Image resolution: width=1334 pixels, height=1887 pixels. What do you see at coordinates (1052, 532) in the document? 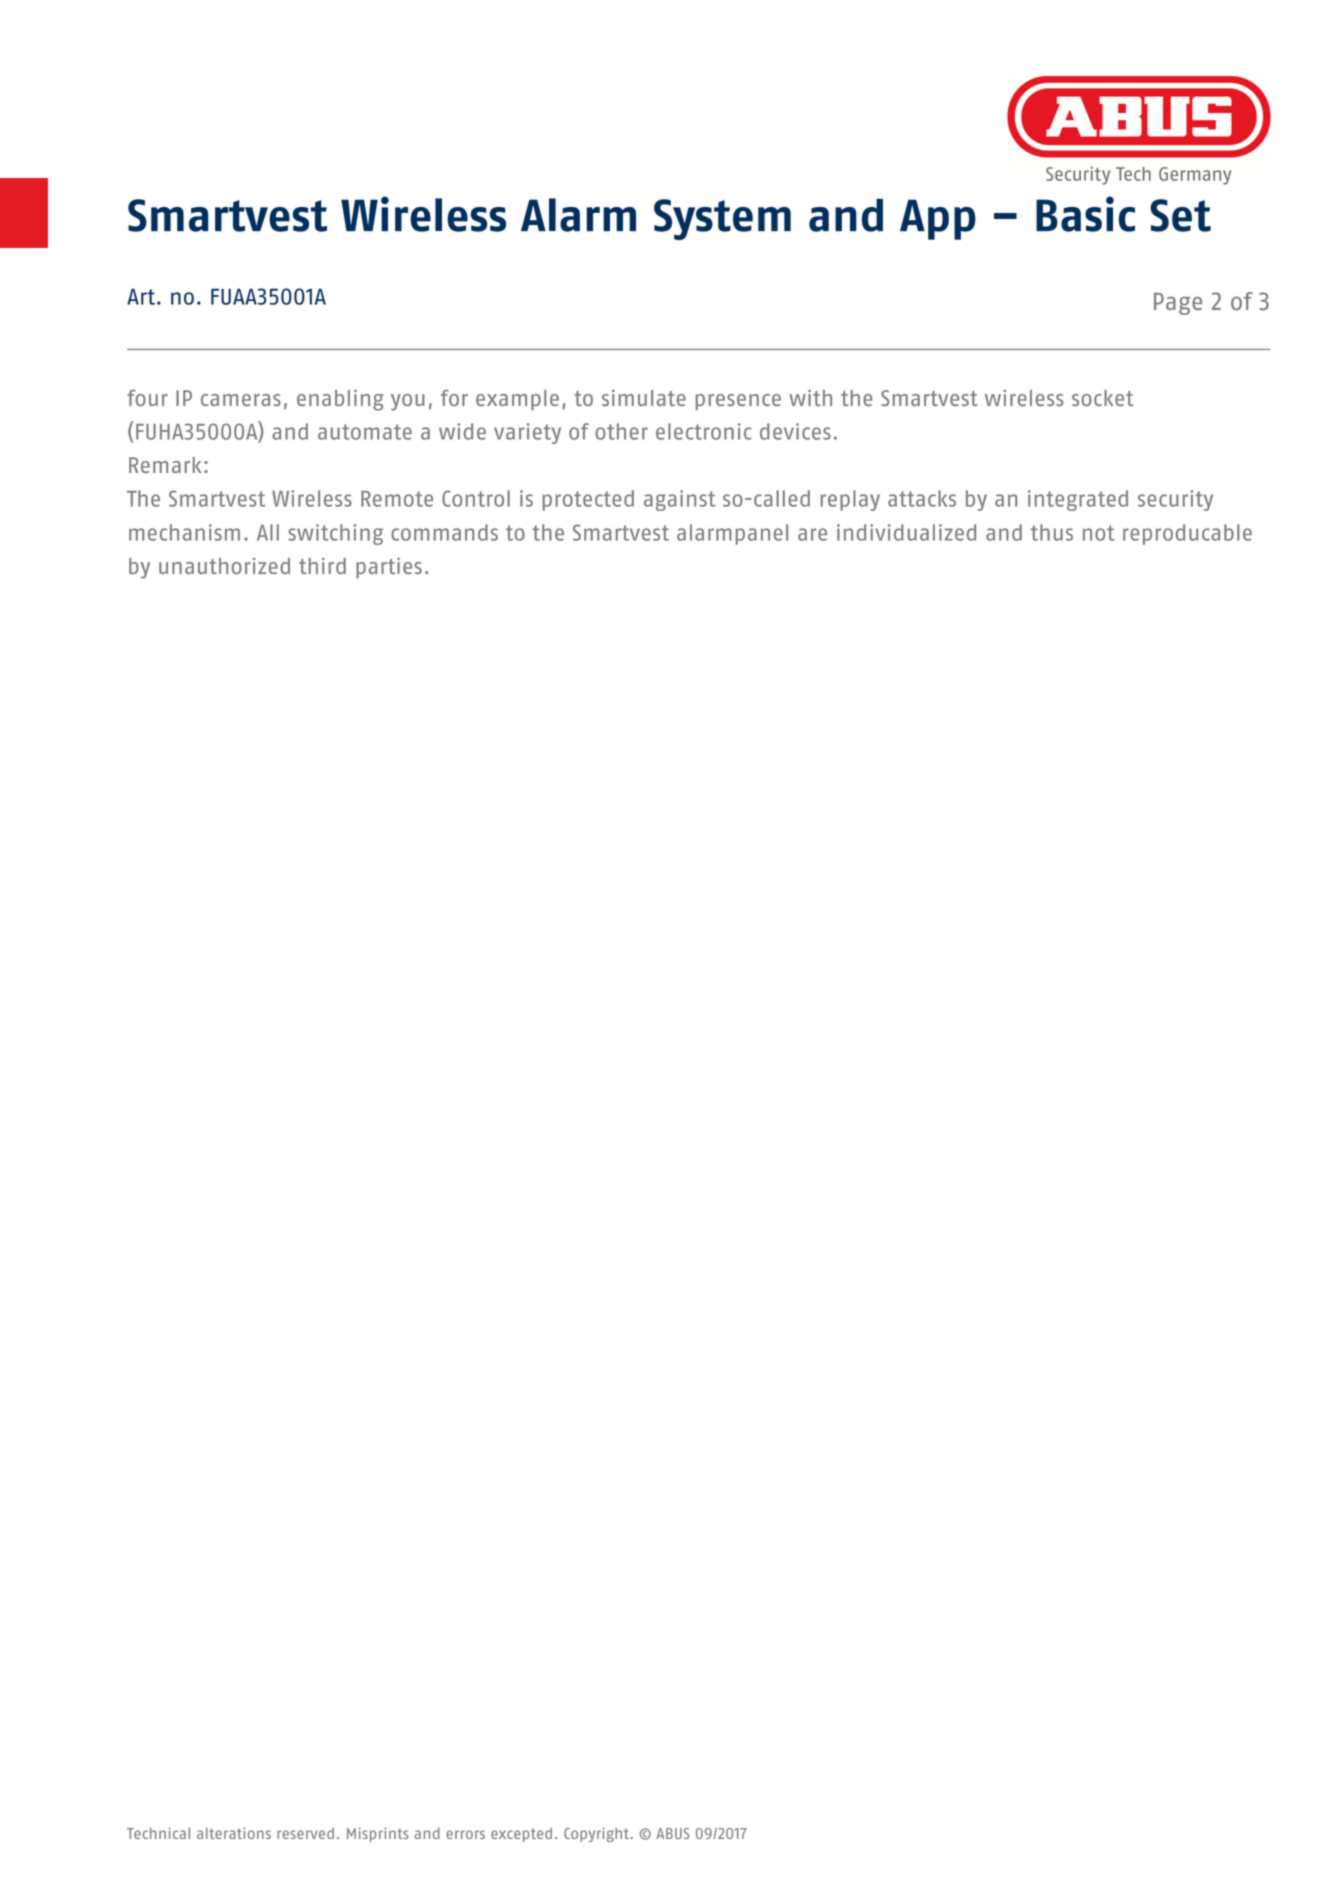
I see `thus` at bounding box center [1052, 532].
